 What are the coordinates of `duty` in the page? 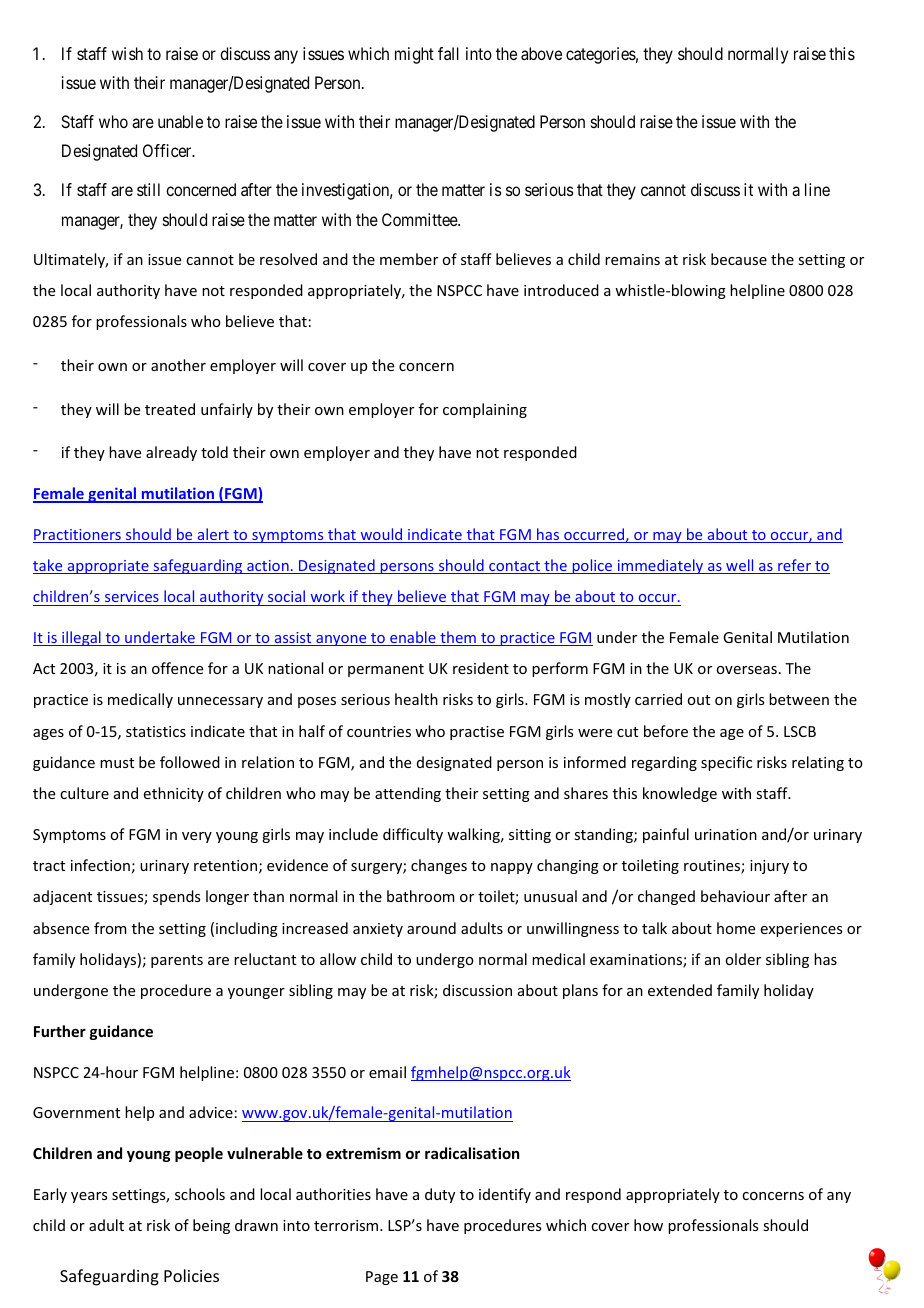 It's located at (440, 1195).
